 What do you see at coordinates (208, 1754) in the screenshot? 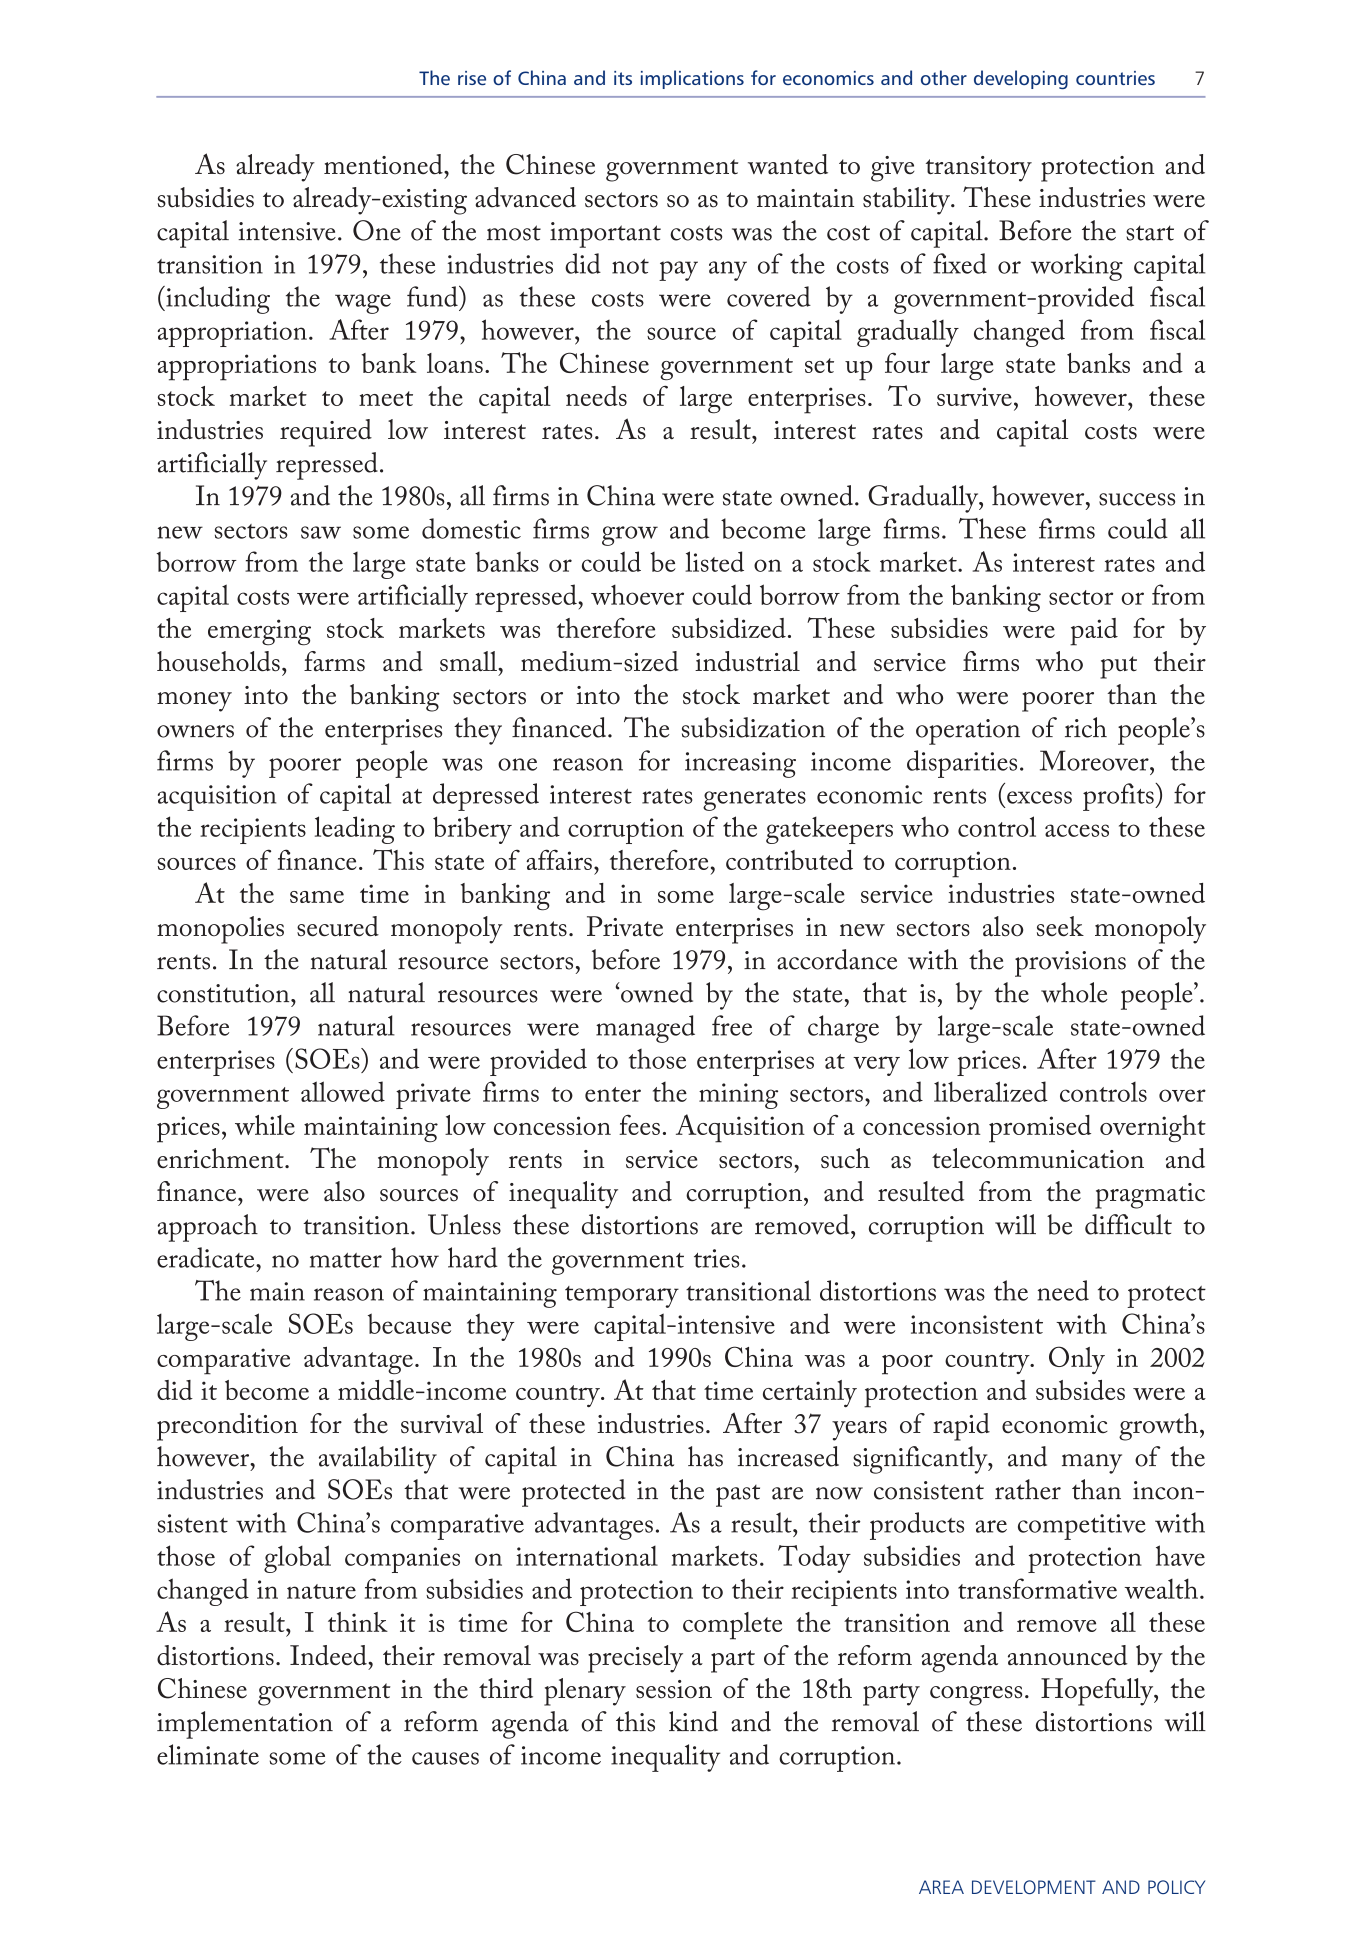
I see `eliminate` at bounding box center [208, 1754].
